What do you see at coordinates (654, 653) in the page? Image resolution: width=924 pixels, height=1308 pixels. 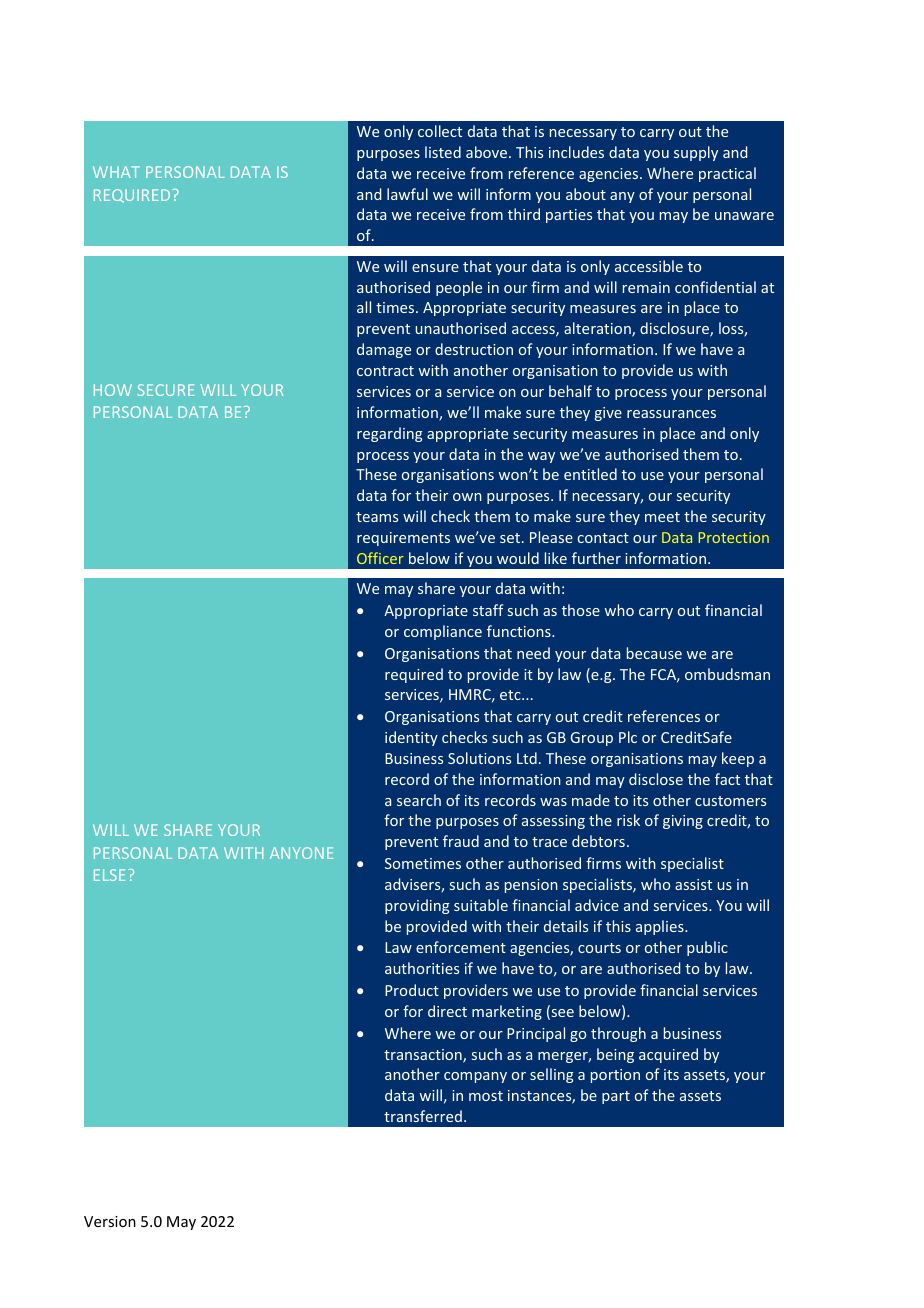 I see `because` at bounding box center [654, 653].
